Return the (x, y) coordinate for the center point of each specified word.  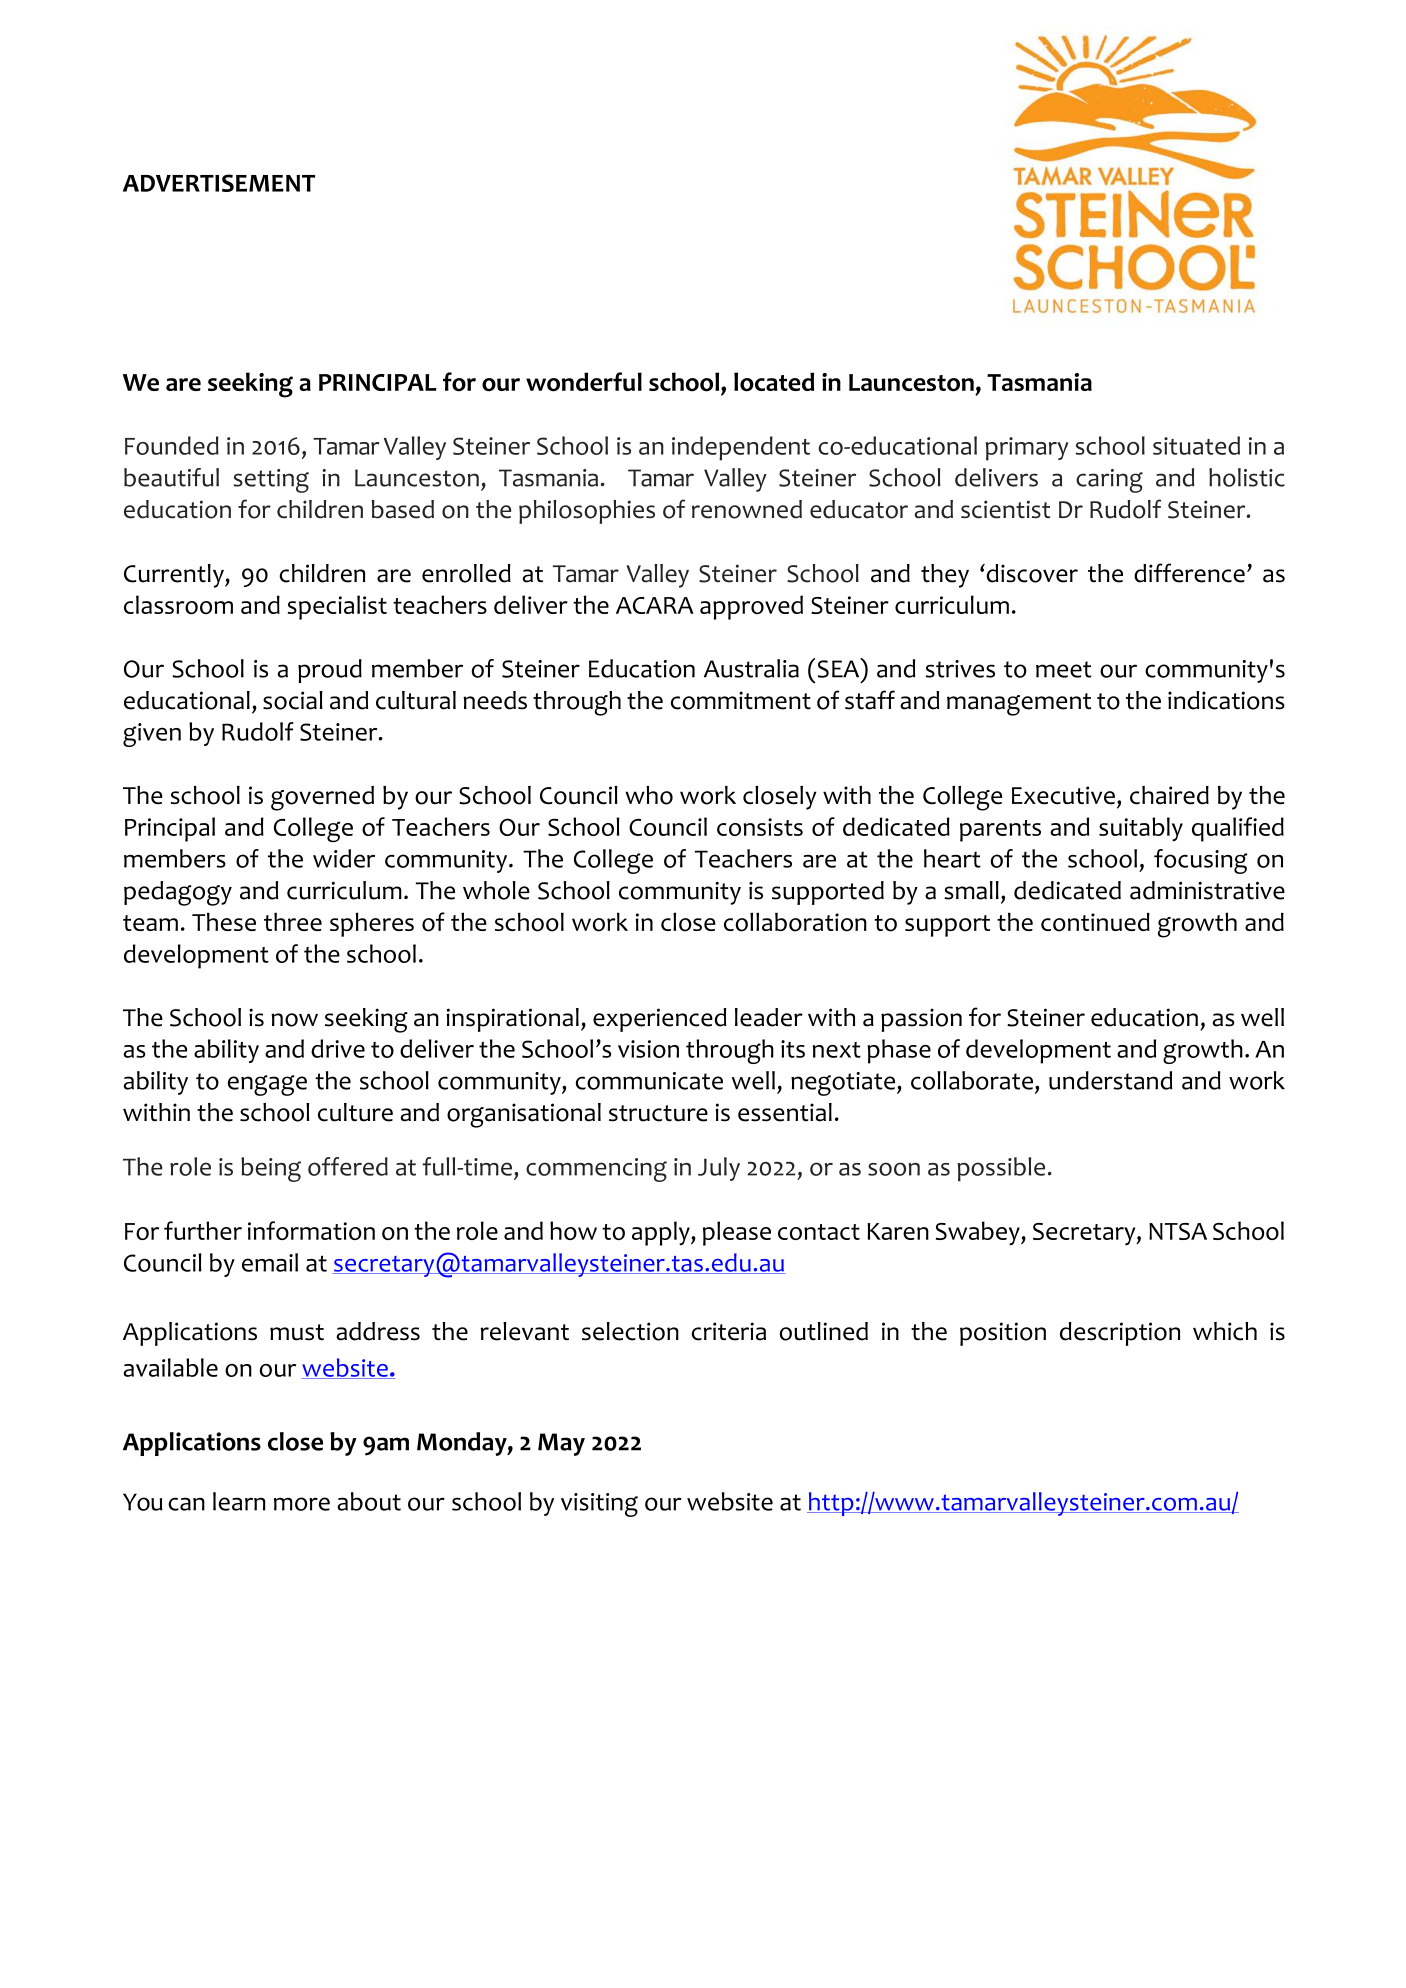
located (774, 382)
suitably (1141, 829)
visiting (599, 1505)
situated (1196, 445)
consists (760, 827)
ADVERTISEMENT (219, 183)
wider (344, 858)
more (302, 1504)
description (1120, 1334)
